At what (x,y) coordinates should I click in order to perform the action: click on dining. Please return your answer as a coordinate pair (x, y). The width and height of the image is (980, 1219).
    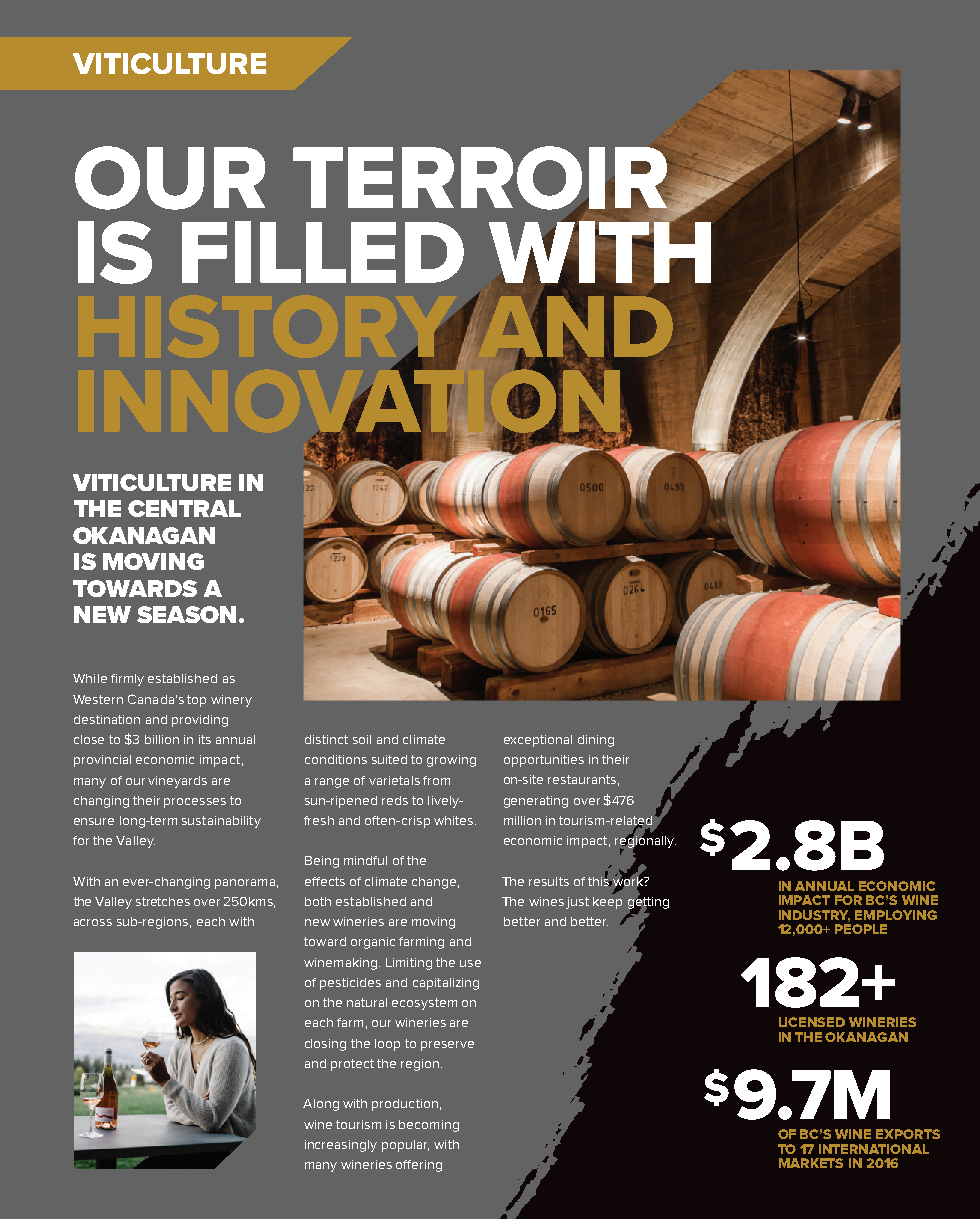
    Looking at the image, I should click on (596, 741).
